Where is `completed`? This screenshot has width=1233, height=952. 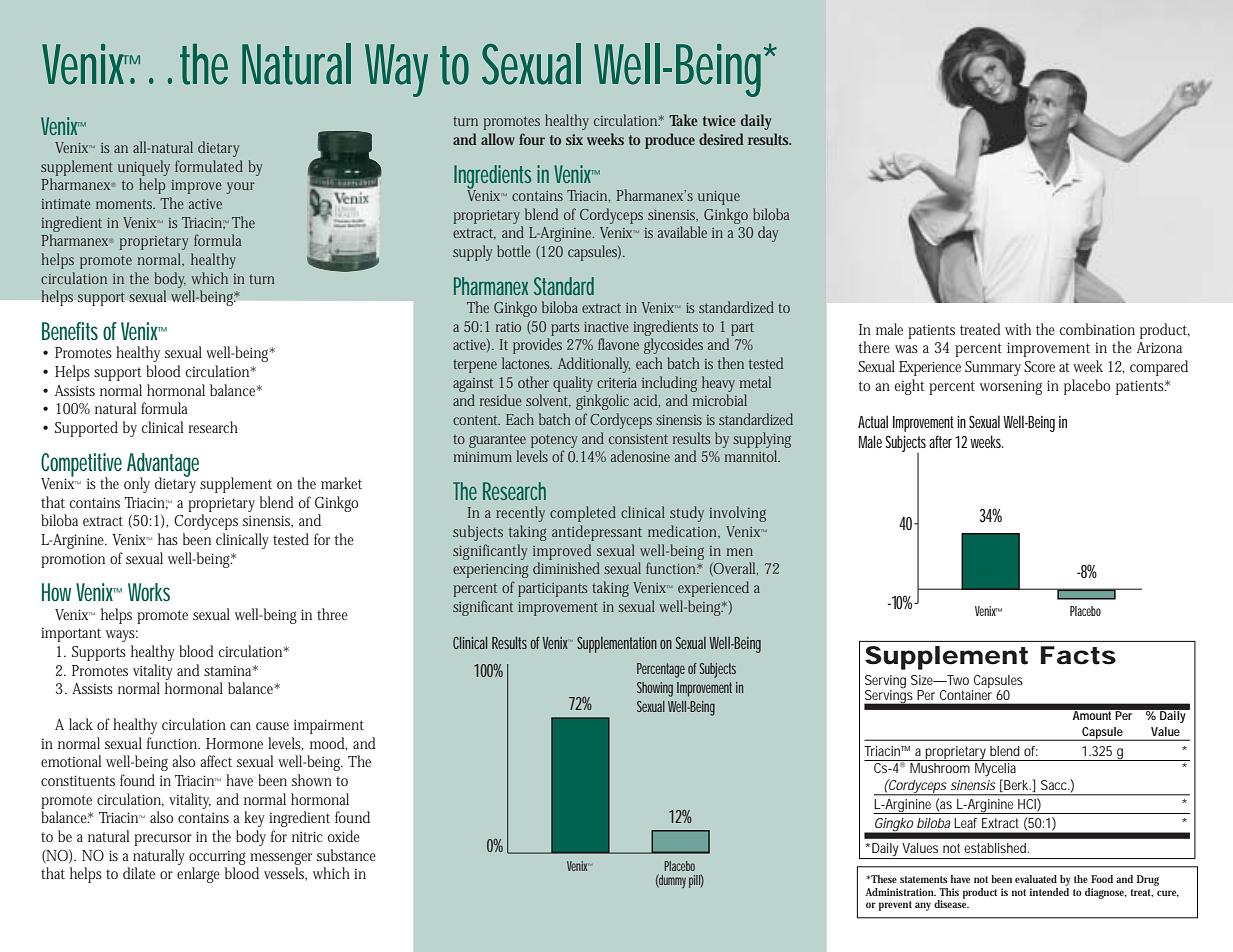
completed is located at coordinates (583, 514).
